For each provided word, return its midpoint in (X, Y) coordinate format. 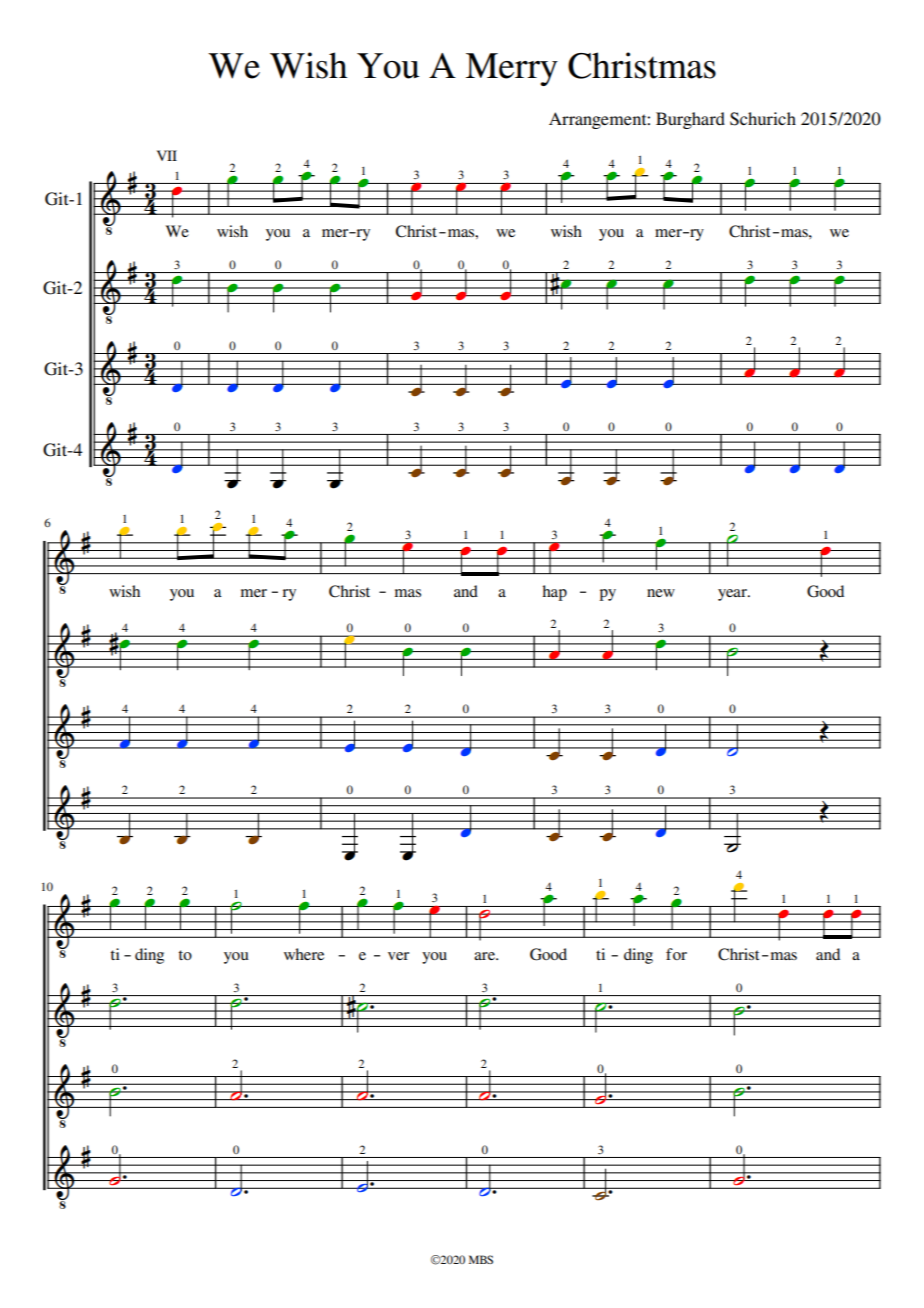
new (661, 593)
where (304, 954)
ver (398, 956)
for (676, 954)
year (733, 595)
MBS (481, 1259)
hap (554, 593)
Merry (512, 69)
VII (167, 155)
